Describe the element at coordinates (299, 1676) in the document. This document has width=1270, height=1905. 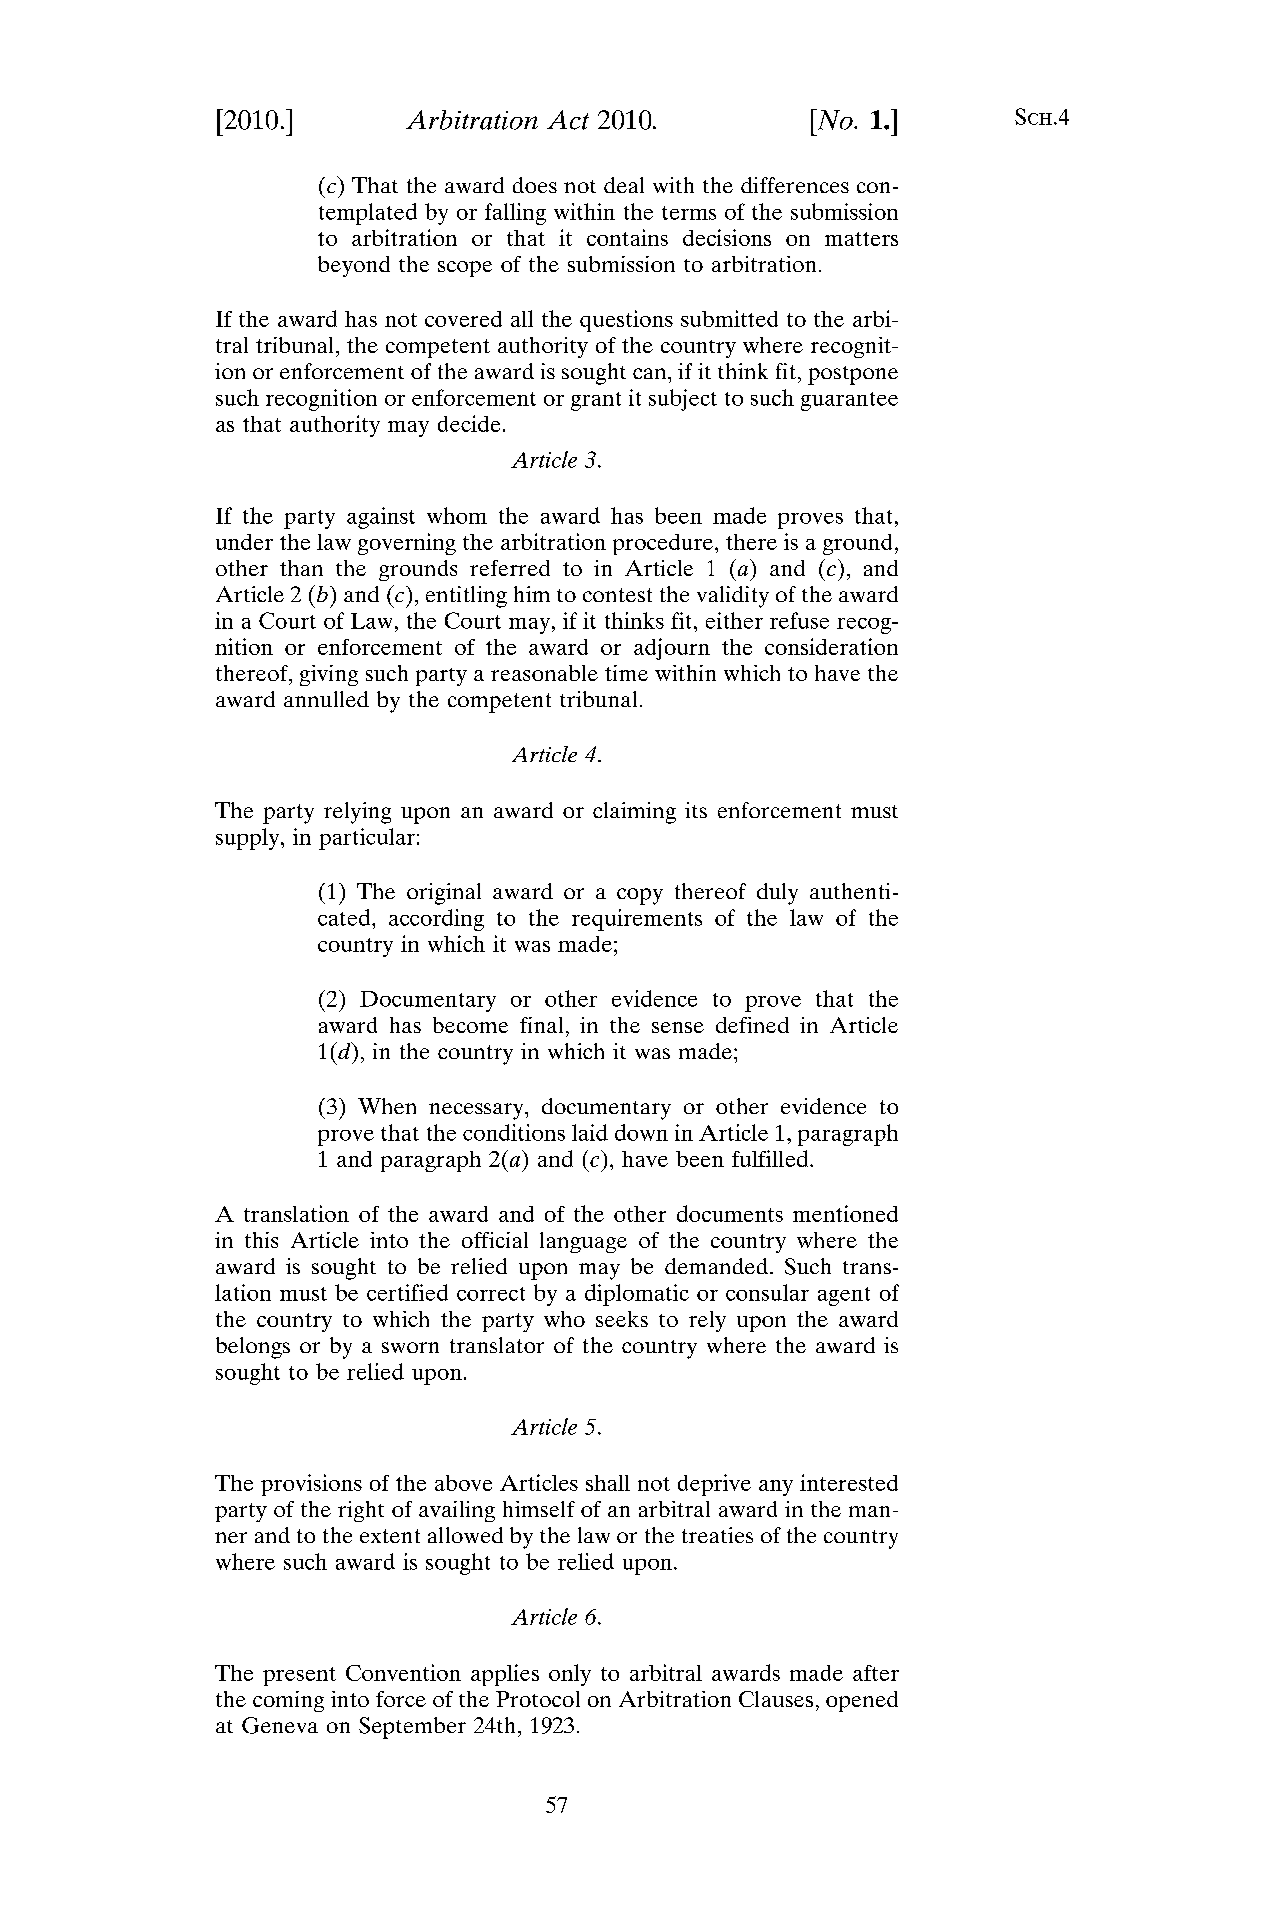
I see `present` at that location.
